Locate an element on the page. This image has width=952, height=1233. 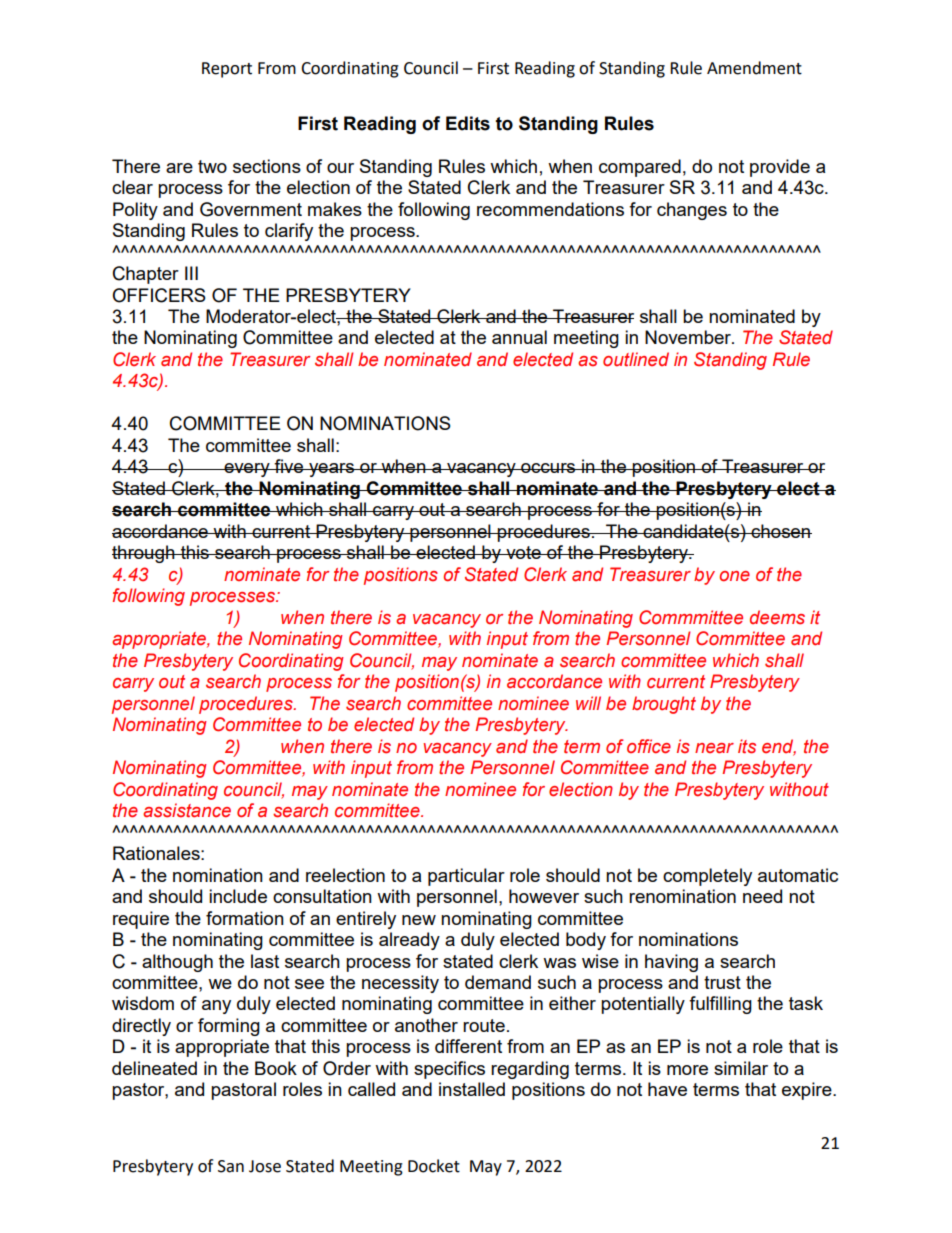
near is located at coordinates (714, 748).
